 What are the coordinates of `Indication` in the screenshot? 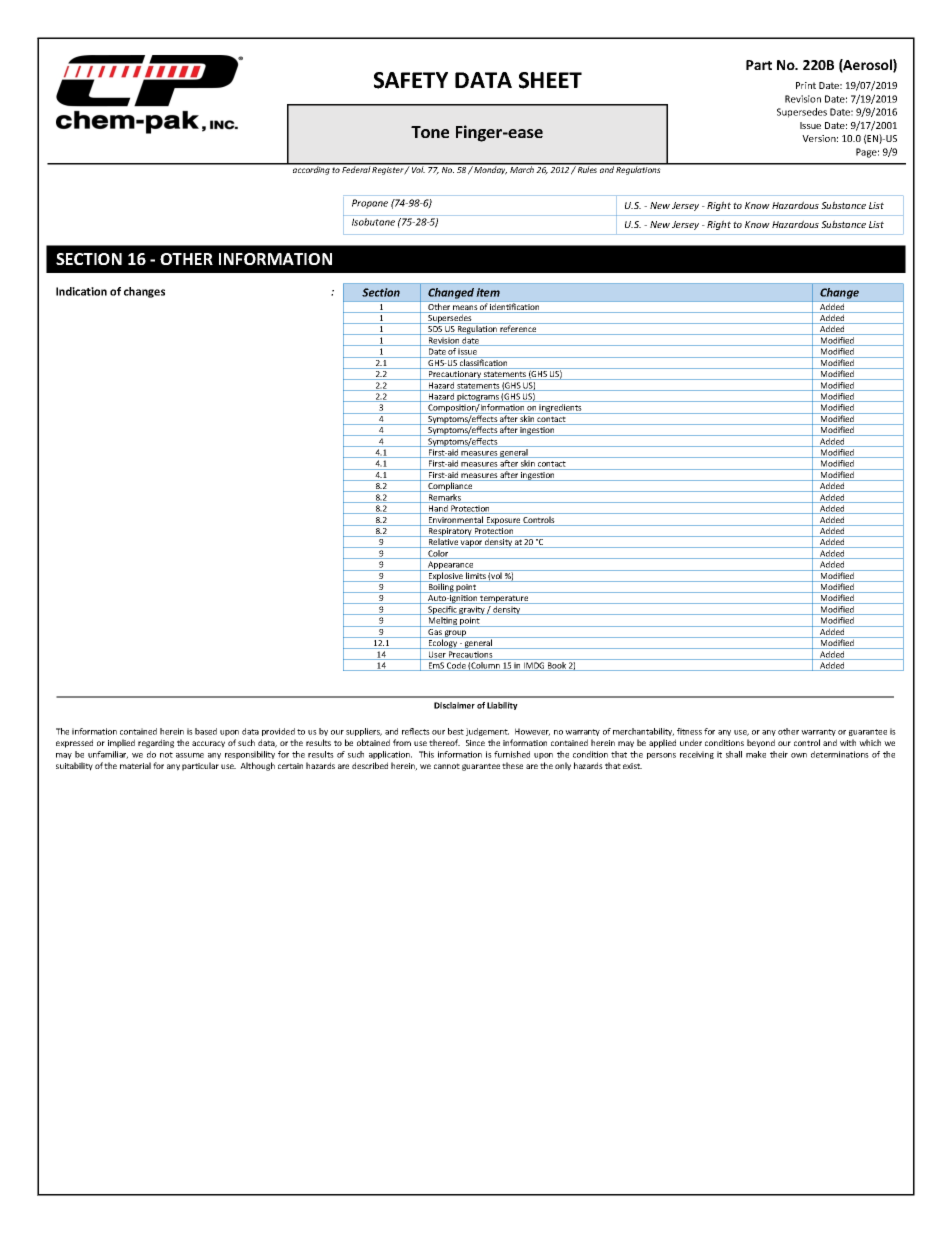 It's located at (81, 291).
